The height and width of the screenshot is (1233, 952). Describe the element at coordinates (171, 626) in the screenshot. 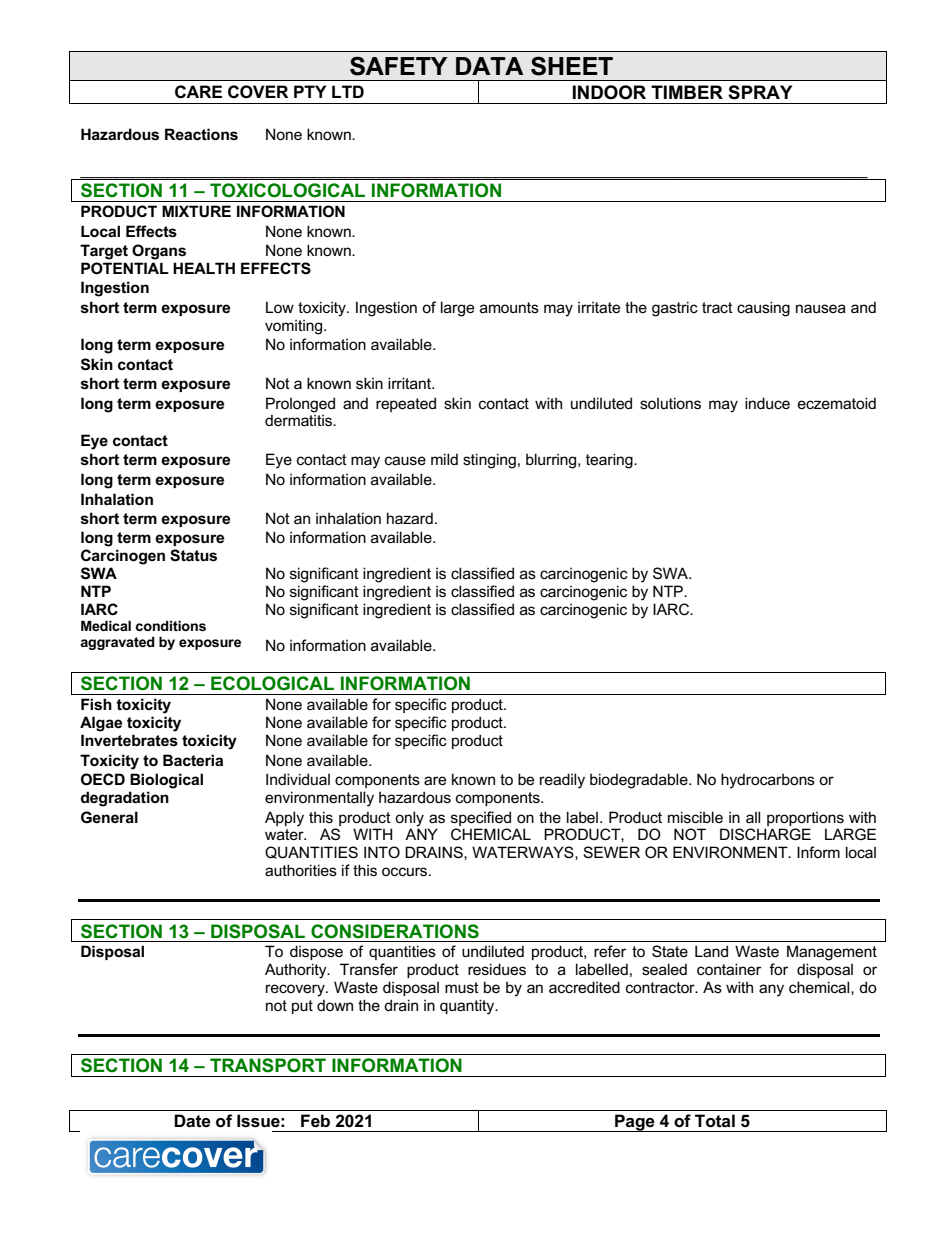

I see `conditions` at that location.
